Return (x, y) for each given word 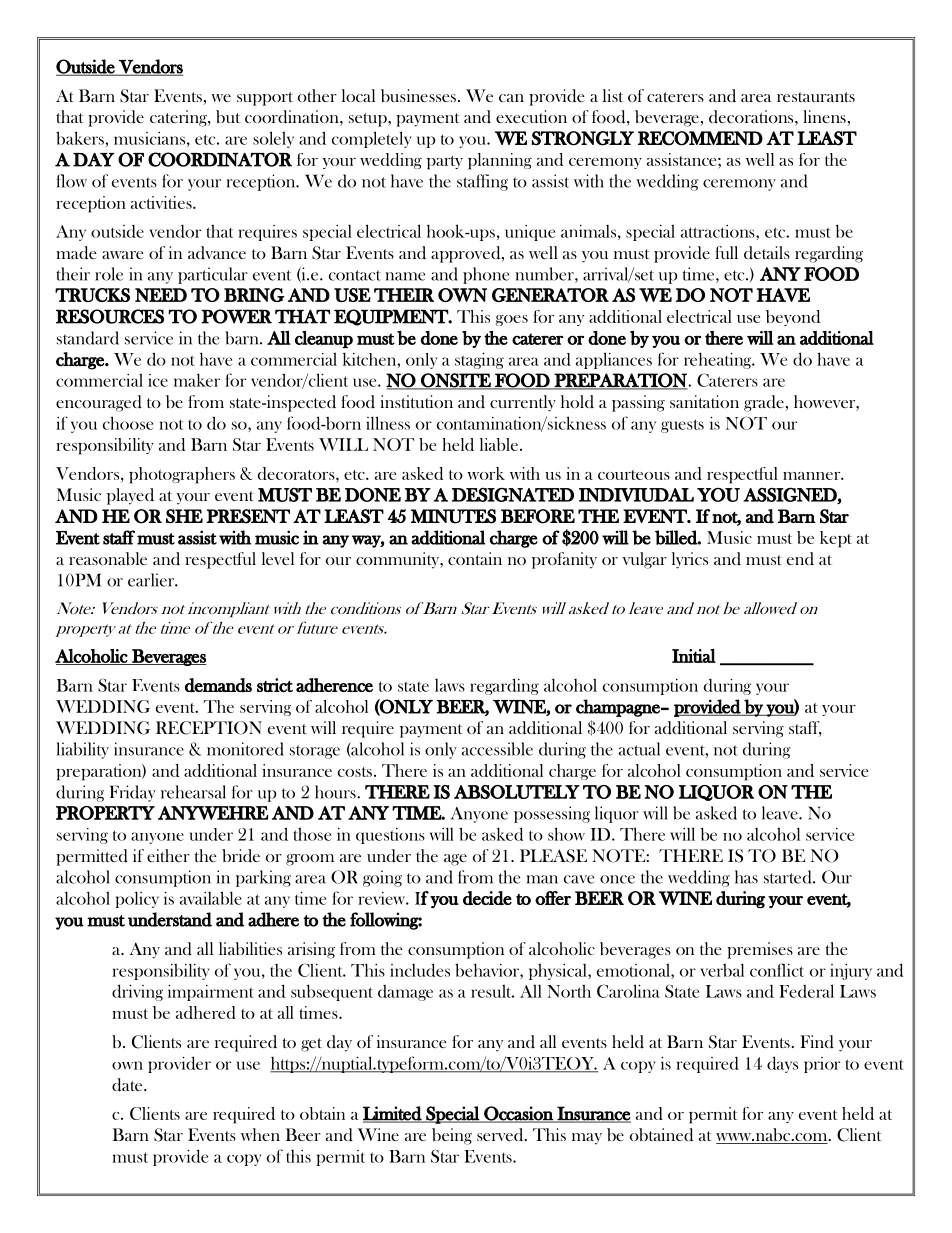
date (128, 1085)
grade (764, 403)
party (445, 163)
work (486, 473)
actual (639, 749)
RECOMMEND (700, 138)
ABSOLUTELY (517, 792)
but (228, 117)
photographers (182, 475)
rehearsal (193, 792)
